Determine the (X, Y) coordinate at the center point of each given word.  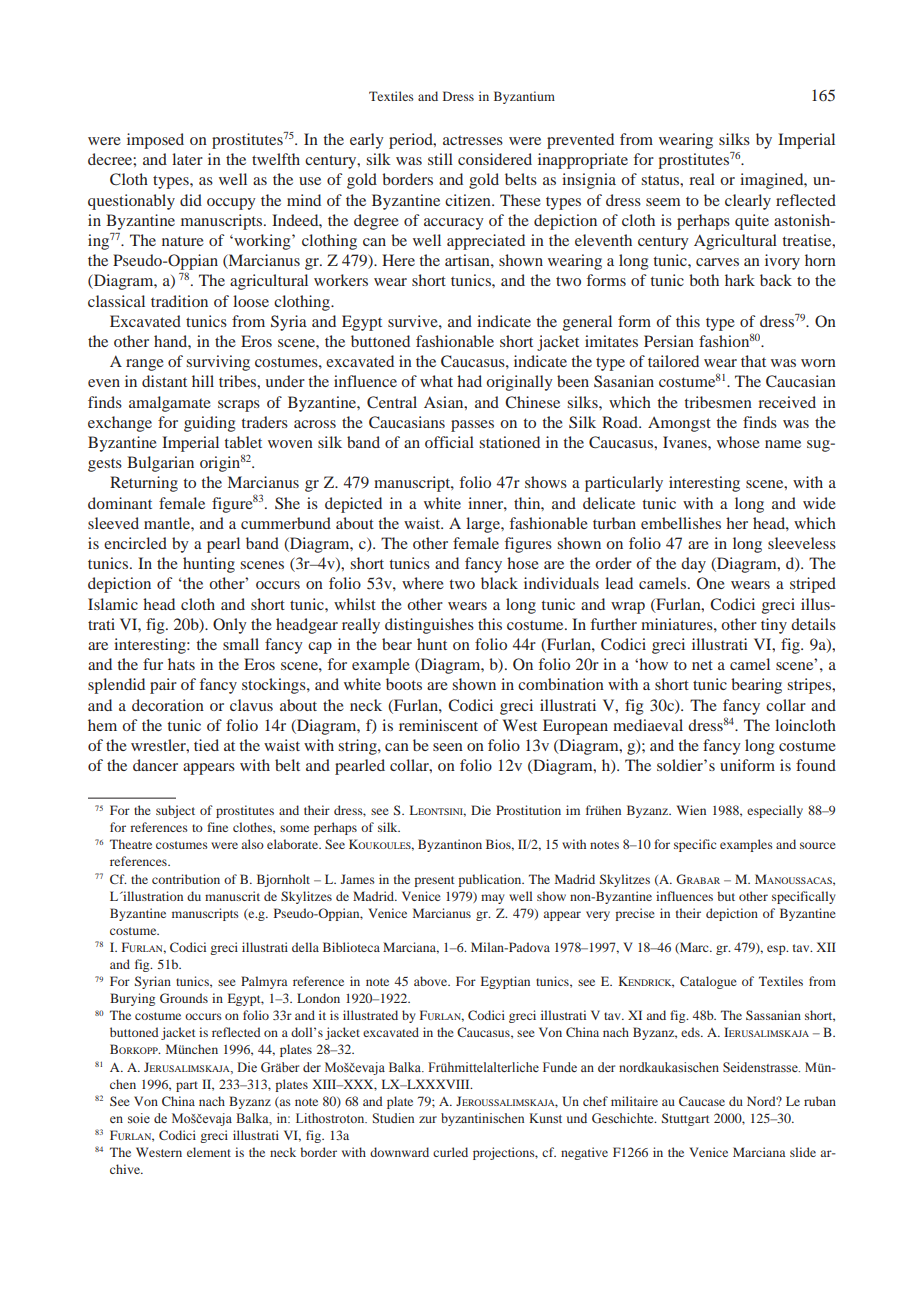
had (469, 381)
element (209, 1152)
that (753, 361)
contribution (186, 879)
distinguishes (429, 626)
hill (203, 381)
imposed (155, 141)
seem (663, 202)
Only (230, 626)
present (434, 881)
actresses (473, 140)
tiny (774, 626)
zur (428, 1119)
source (818, 845)
